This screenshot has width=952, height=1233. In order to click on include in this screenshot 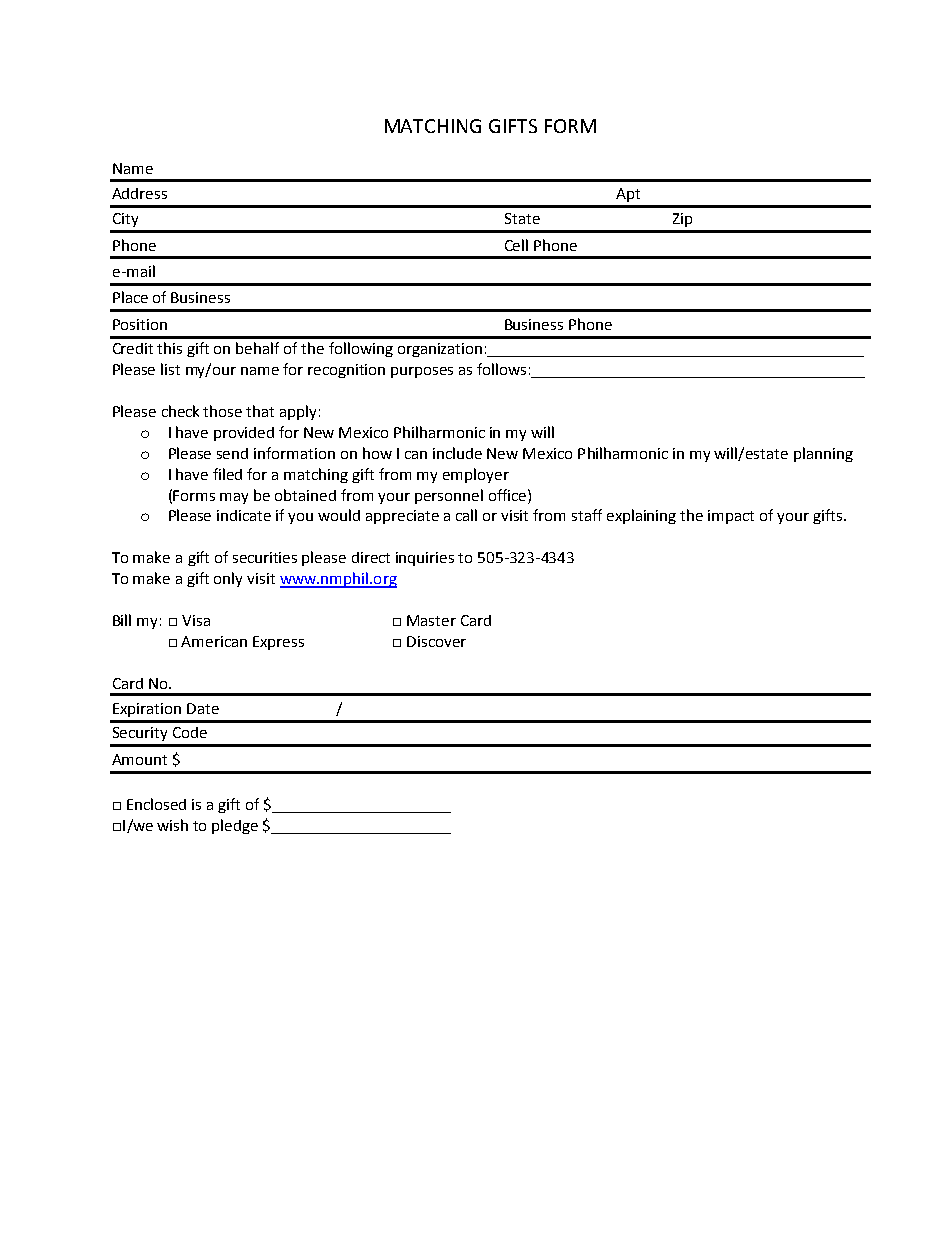, I will do `click(457, 453)`.
